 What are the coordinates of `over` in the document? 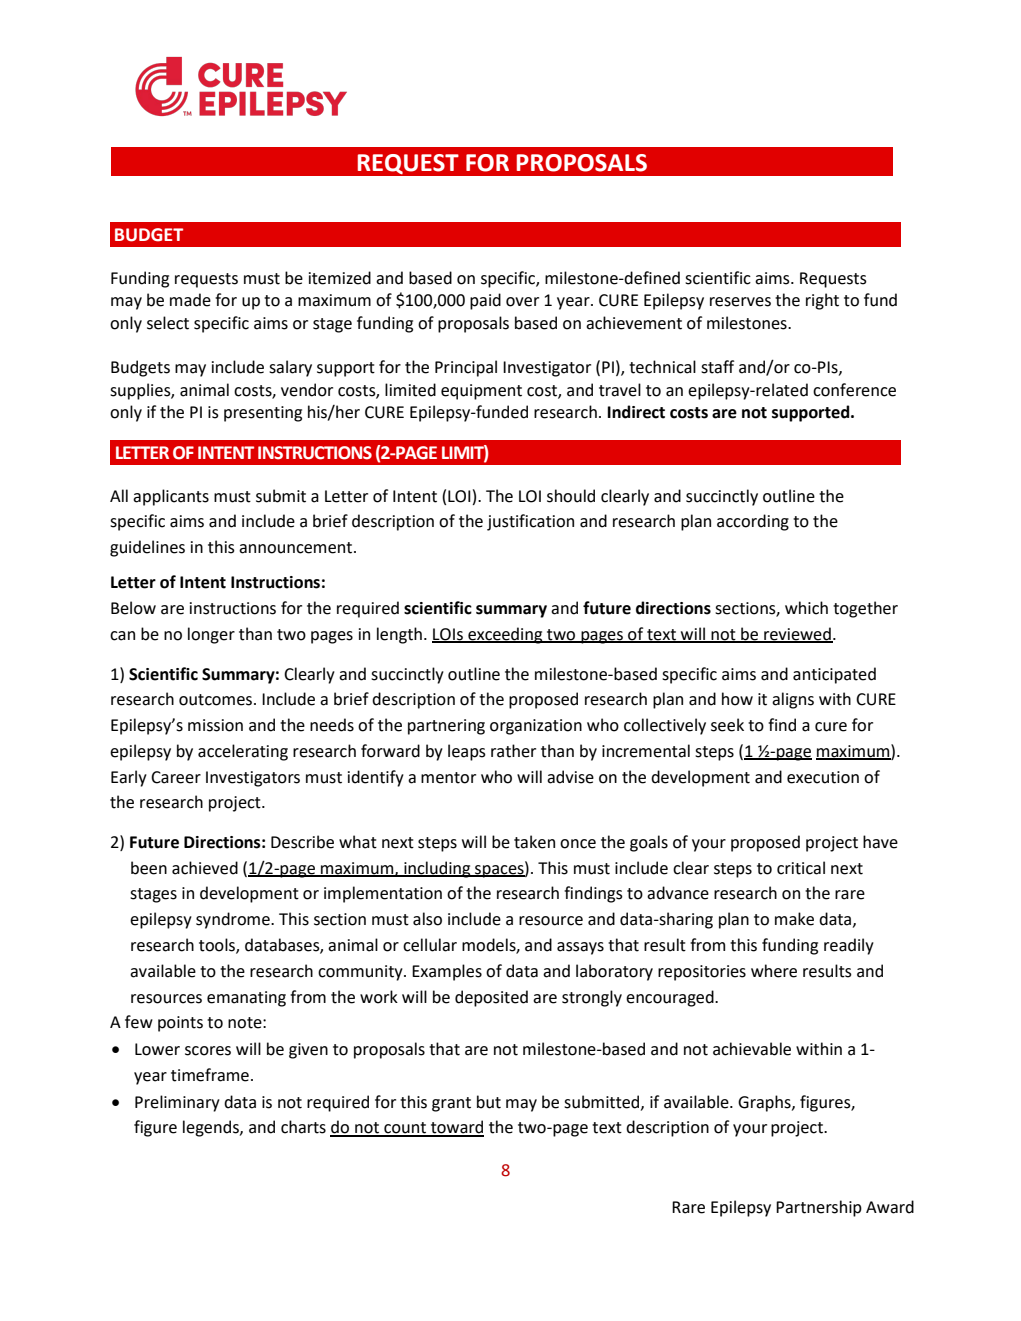 It's located at (522, 302).
